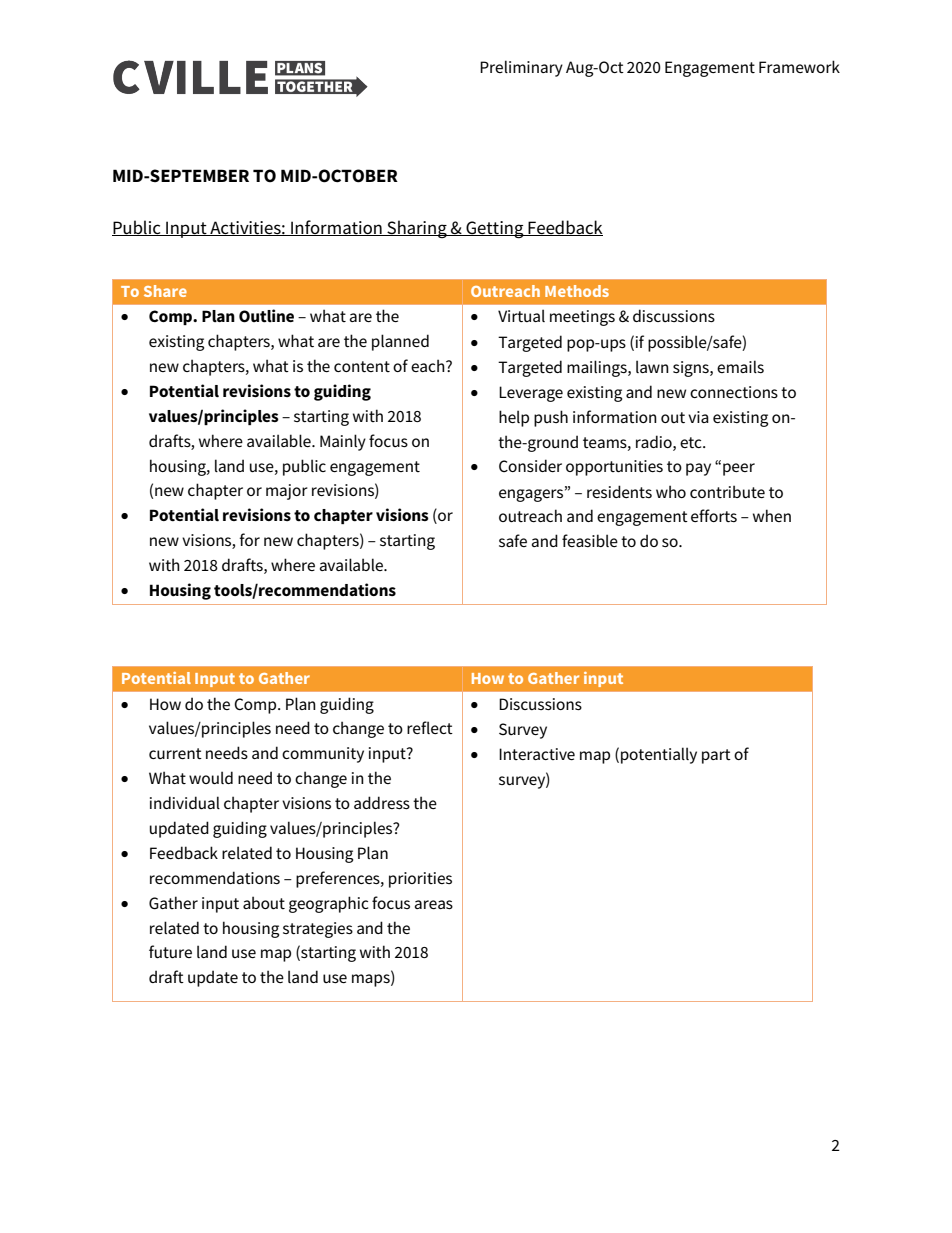 Image resolution: width=952 pixels, height=1233 pixels. I want to click on Preliminary, so click(521, 68).
